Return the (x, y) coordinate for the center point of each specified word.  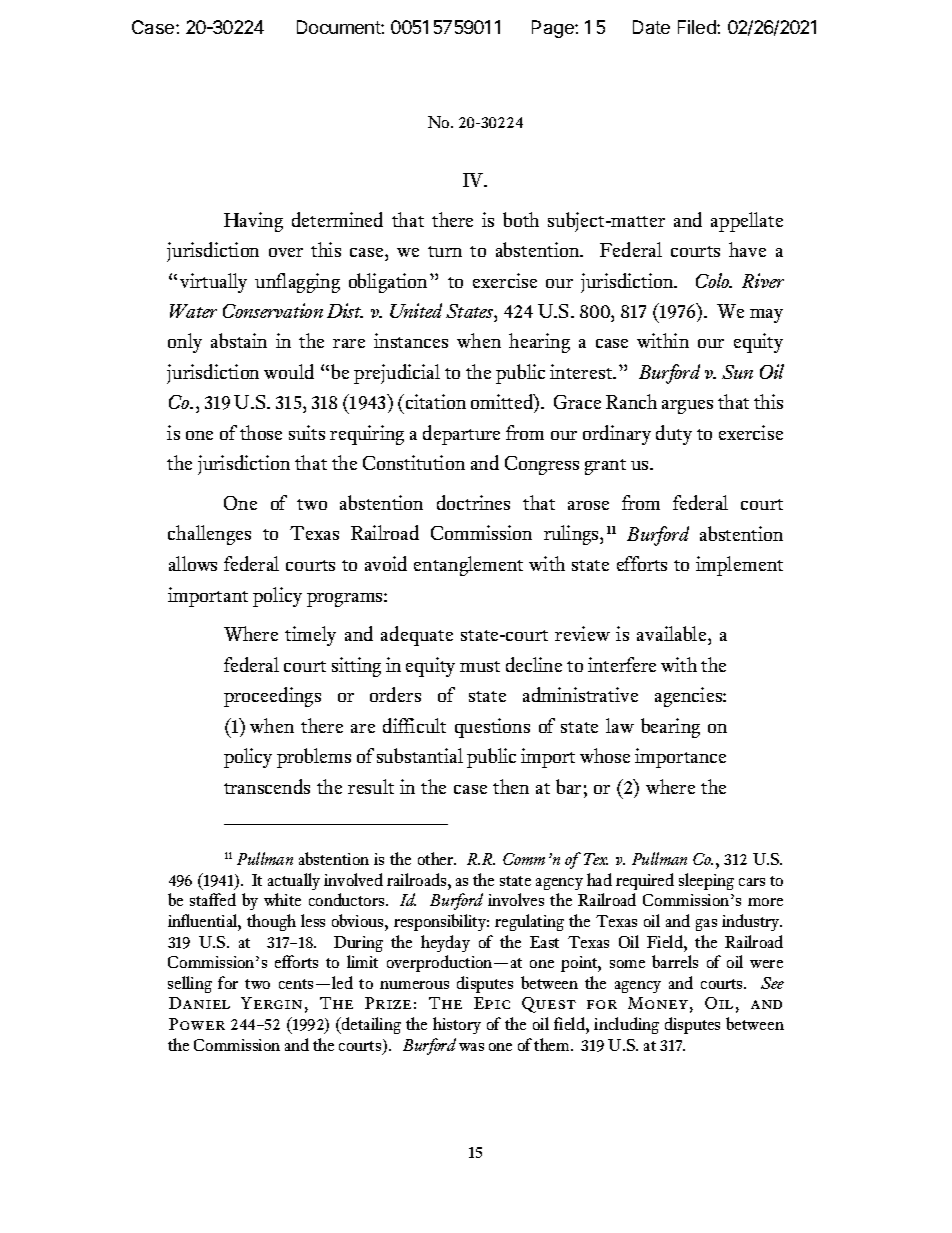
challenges (209, 535)
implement (739, 566)
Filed (698, 27)
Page (554, 29)
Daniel (199, 1003)
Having (253, 222)
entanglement (468, 566)
